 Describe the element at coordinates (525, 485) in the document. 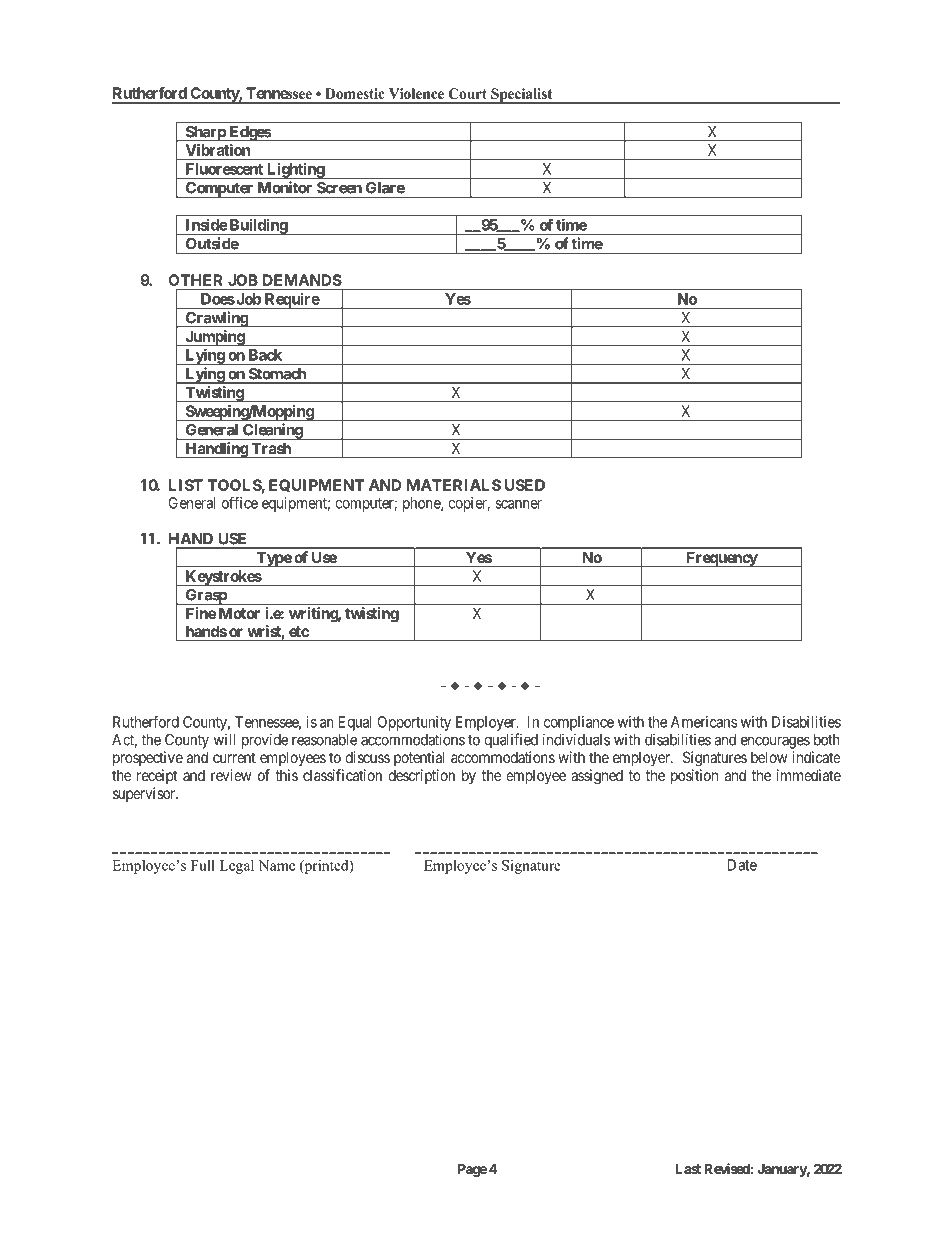

I see `USED` at that location.
